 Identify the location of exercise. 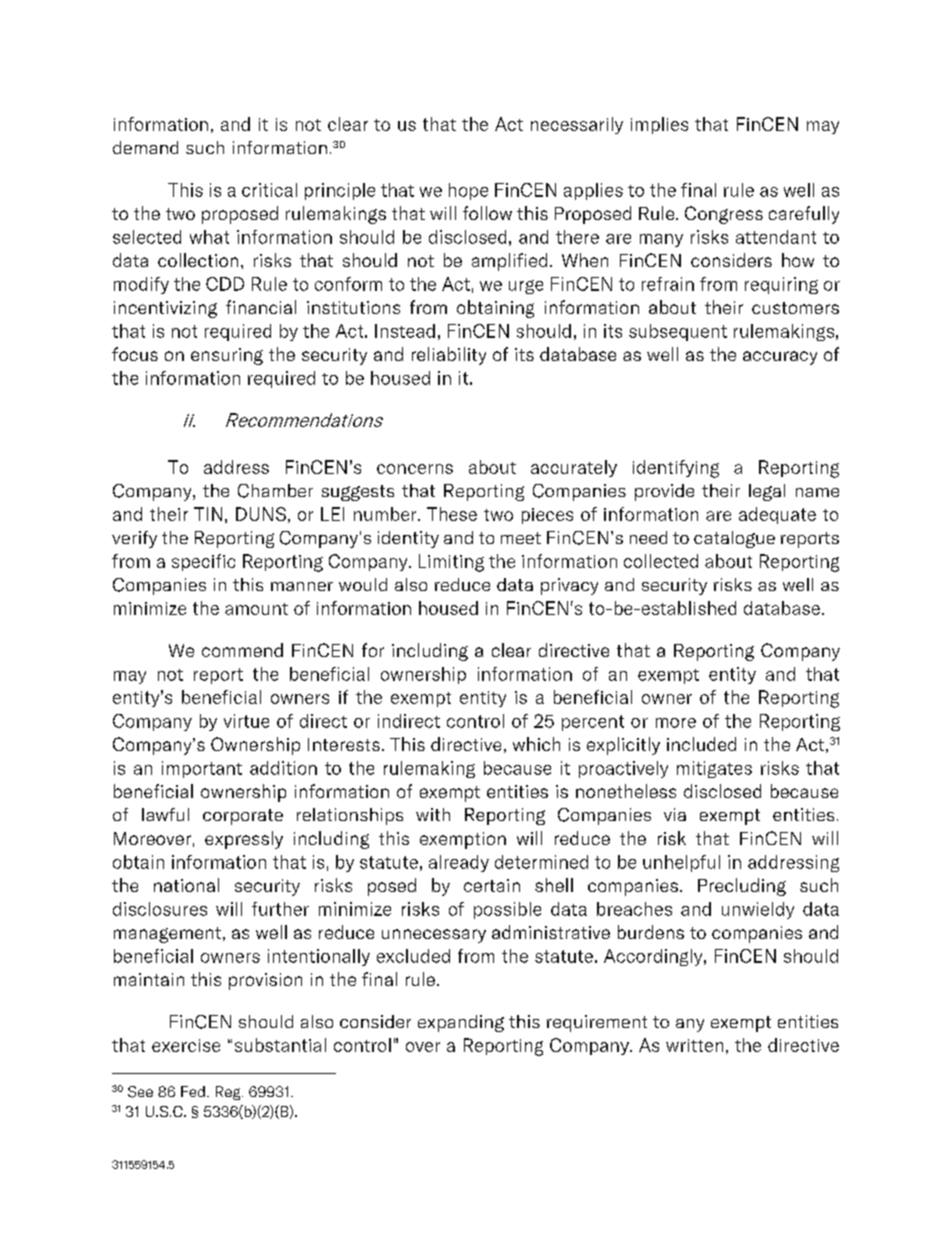
(186, 1045).
